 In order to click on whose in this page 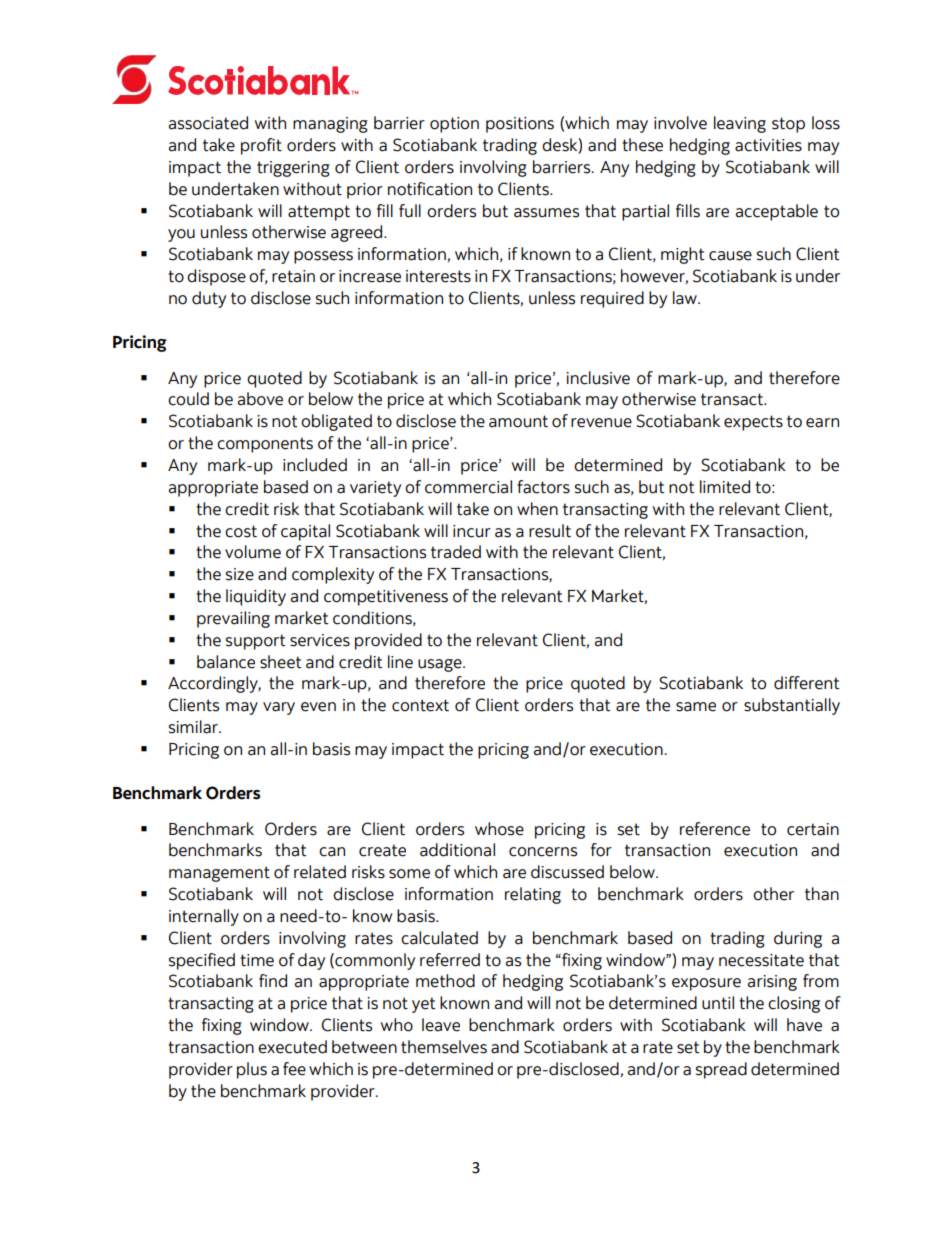, I will do `click(499, 829)`.
